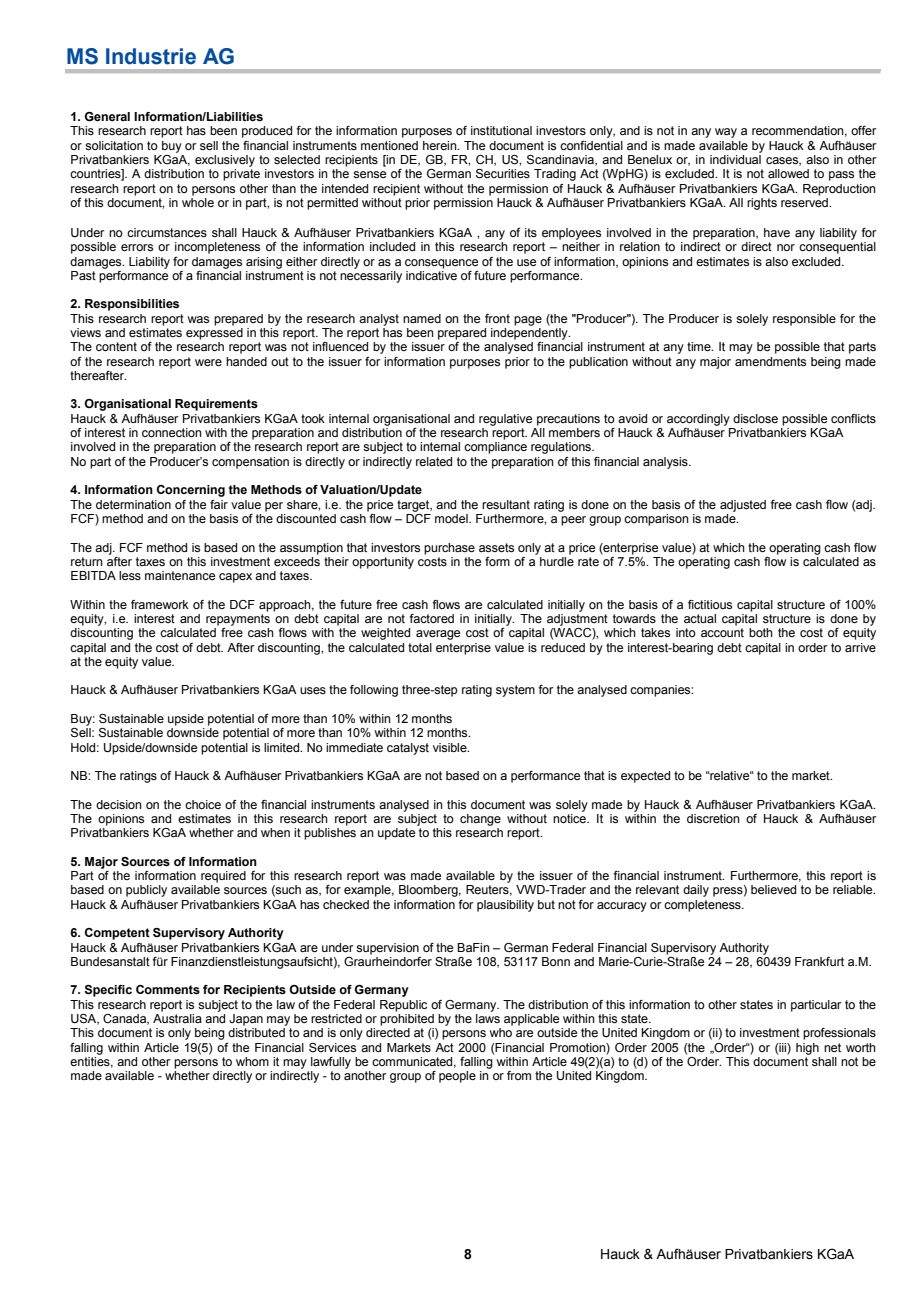 The width and height of the image is (924, 1308). I want to click on factored, so click(431, 618).
